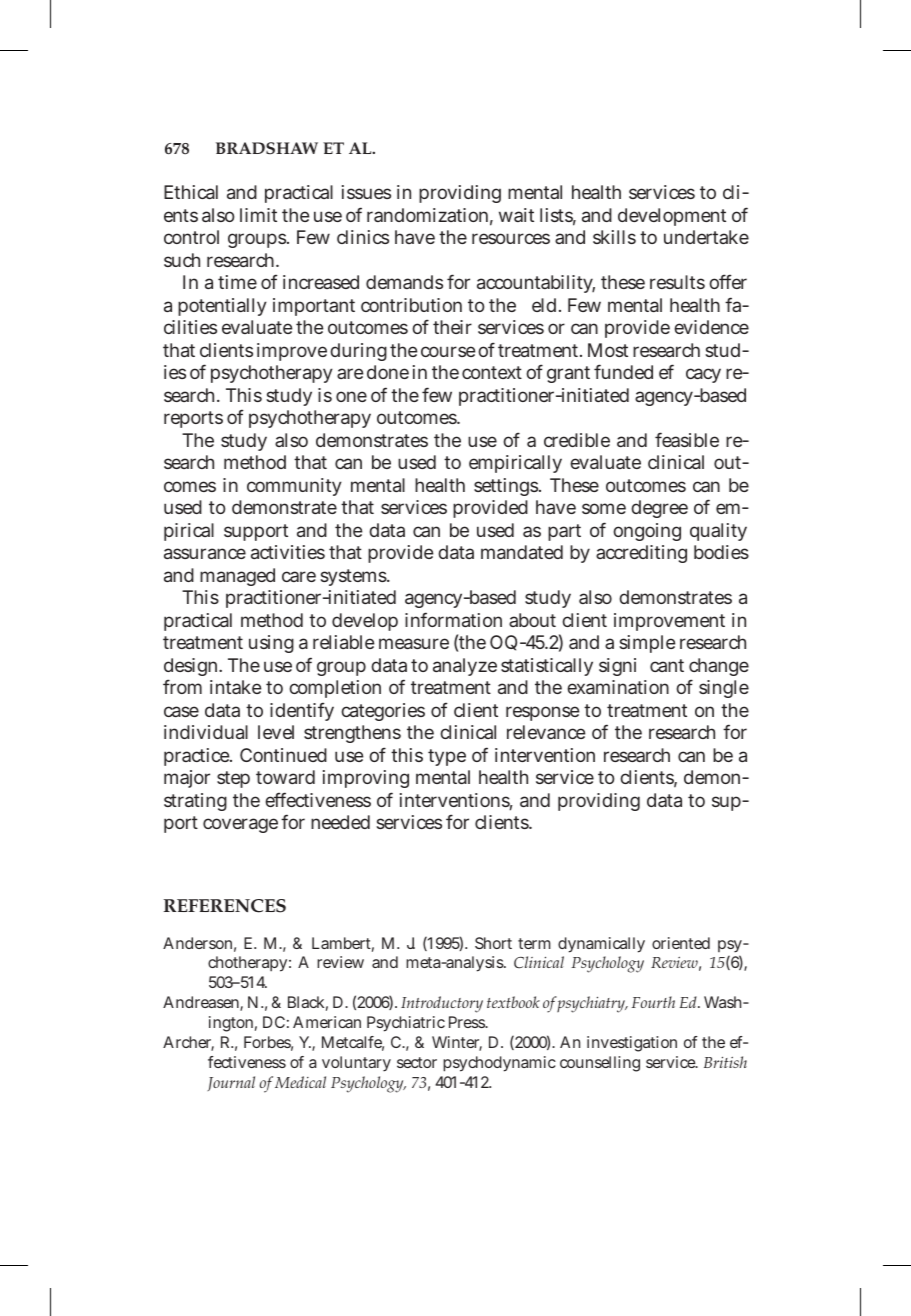 Image resolution: width=911 pixels, height=1316 pixels. I want to click on information, so click(453, 619).
